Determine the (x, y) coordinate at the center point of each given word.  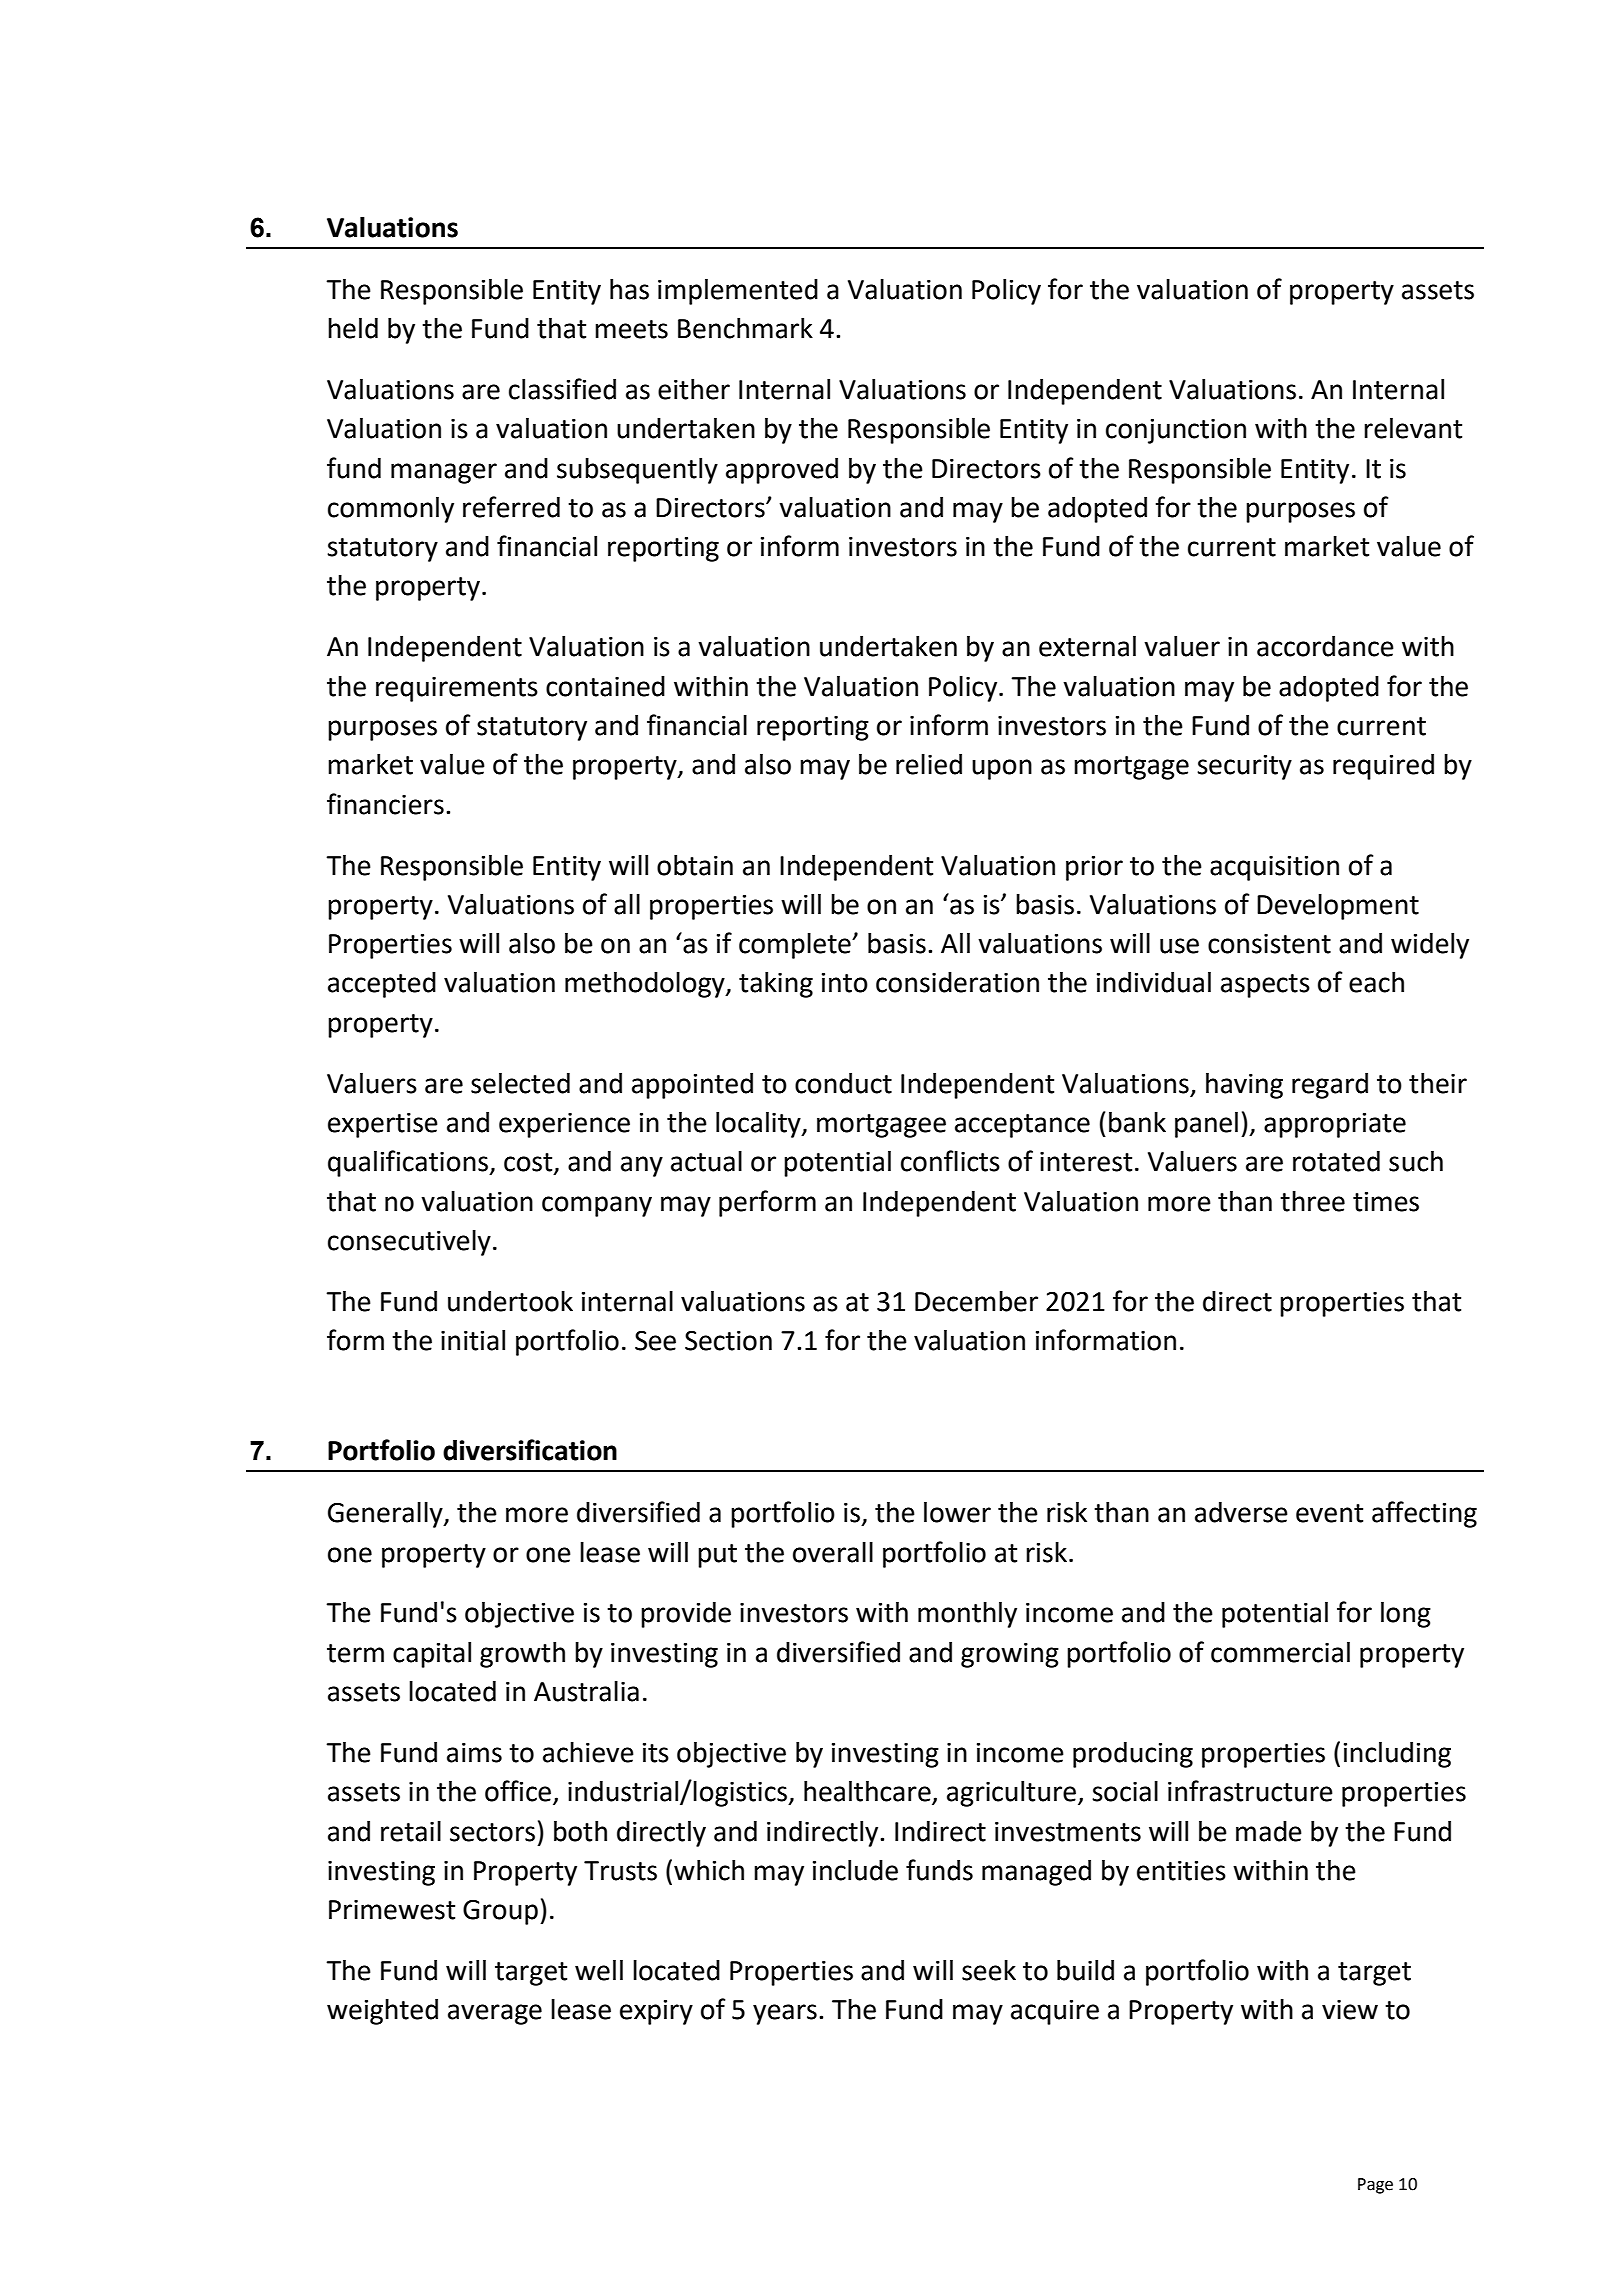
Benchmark (745, 328)
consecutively (409, 1243)
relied (929, 764)
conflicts (950, 1161)
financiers (385, 804)
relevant (1413, 428)
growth (522, 1655)
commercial (1280, 1652)
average (495, 2014)
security (1244, 767)
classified (562, 389)
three (1312, 1201)
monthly (967, 1615)
